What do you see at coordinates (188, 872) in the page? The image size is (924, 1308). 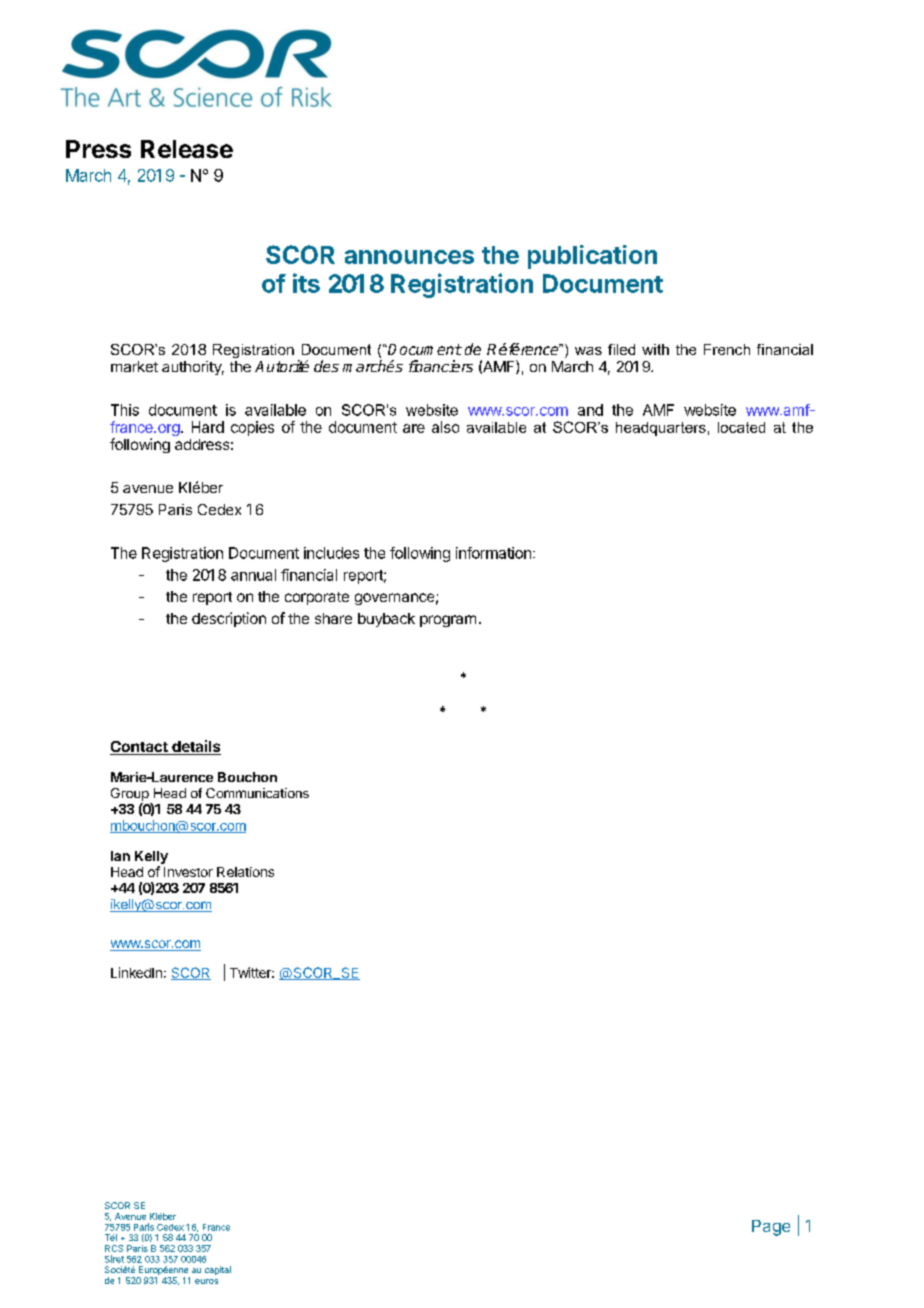 I see `Investor` at bounding box center [188, 872].
